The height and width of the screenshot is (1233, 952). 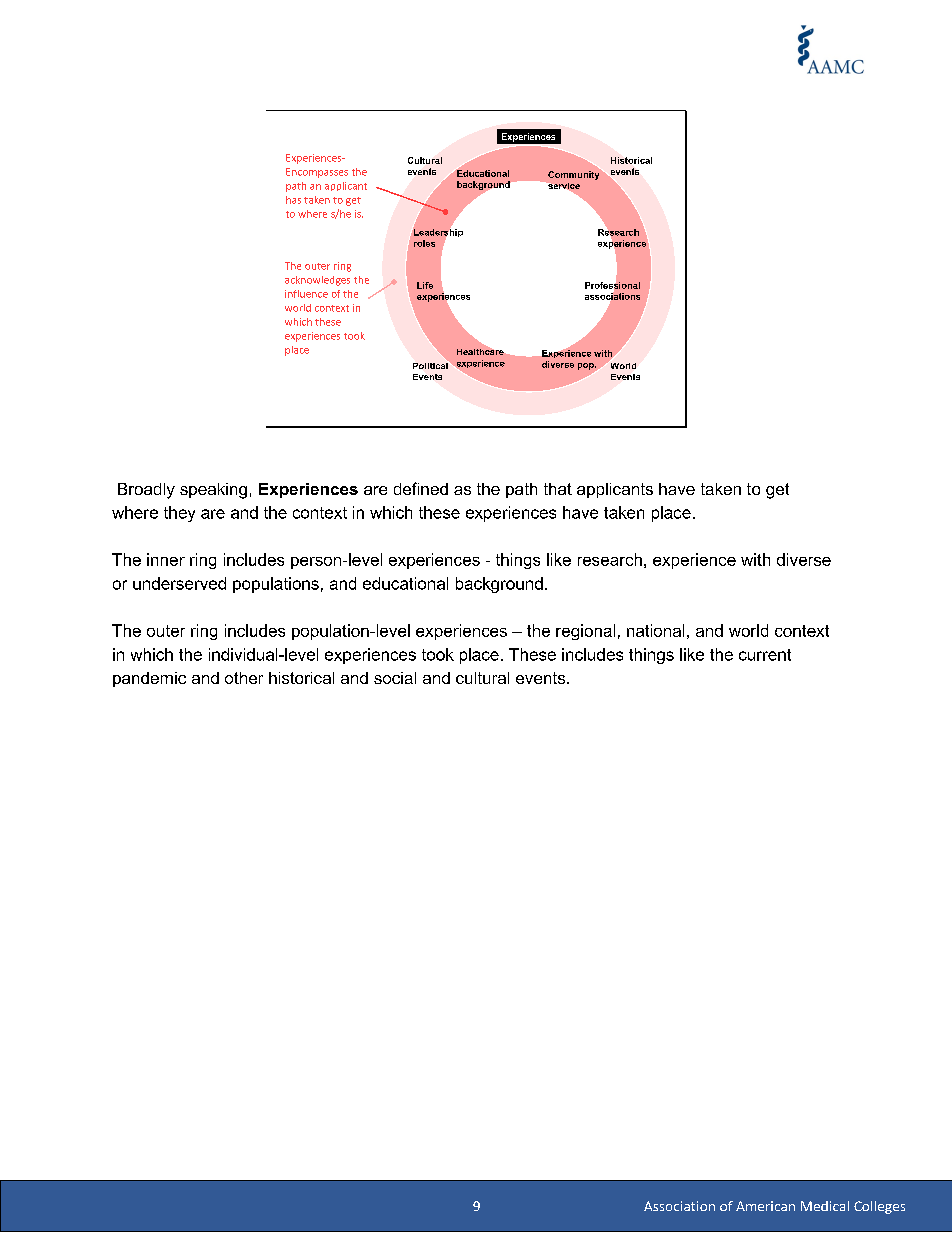 I want to click on has, so click(x=293, y=200).
